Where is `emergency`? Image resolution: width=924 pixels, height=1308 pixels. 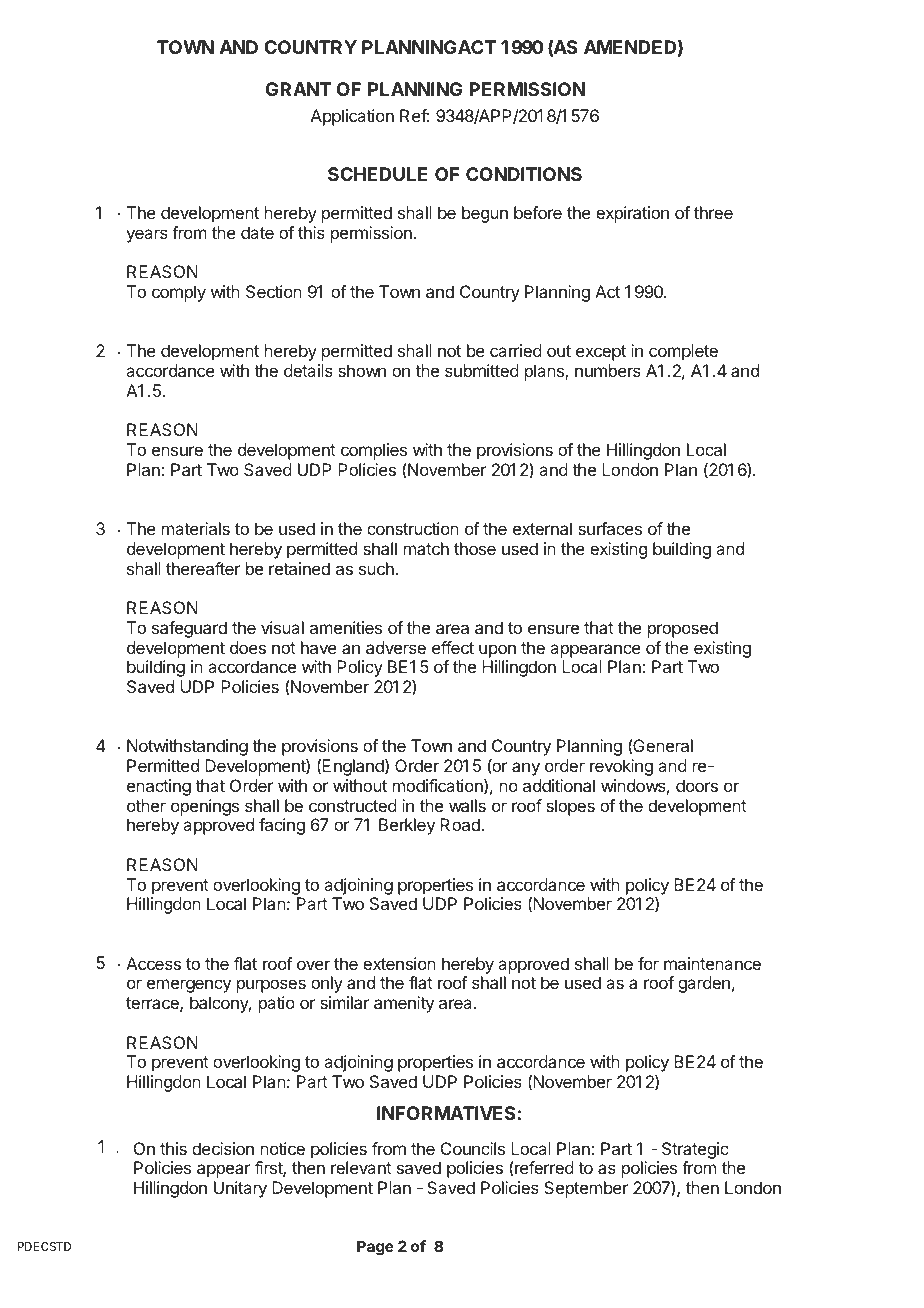 emergency is located at coordinates (189, 986).
